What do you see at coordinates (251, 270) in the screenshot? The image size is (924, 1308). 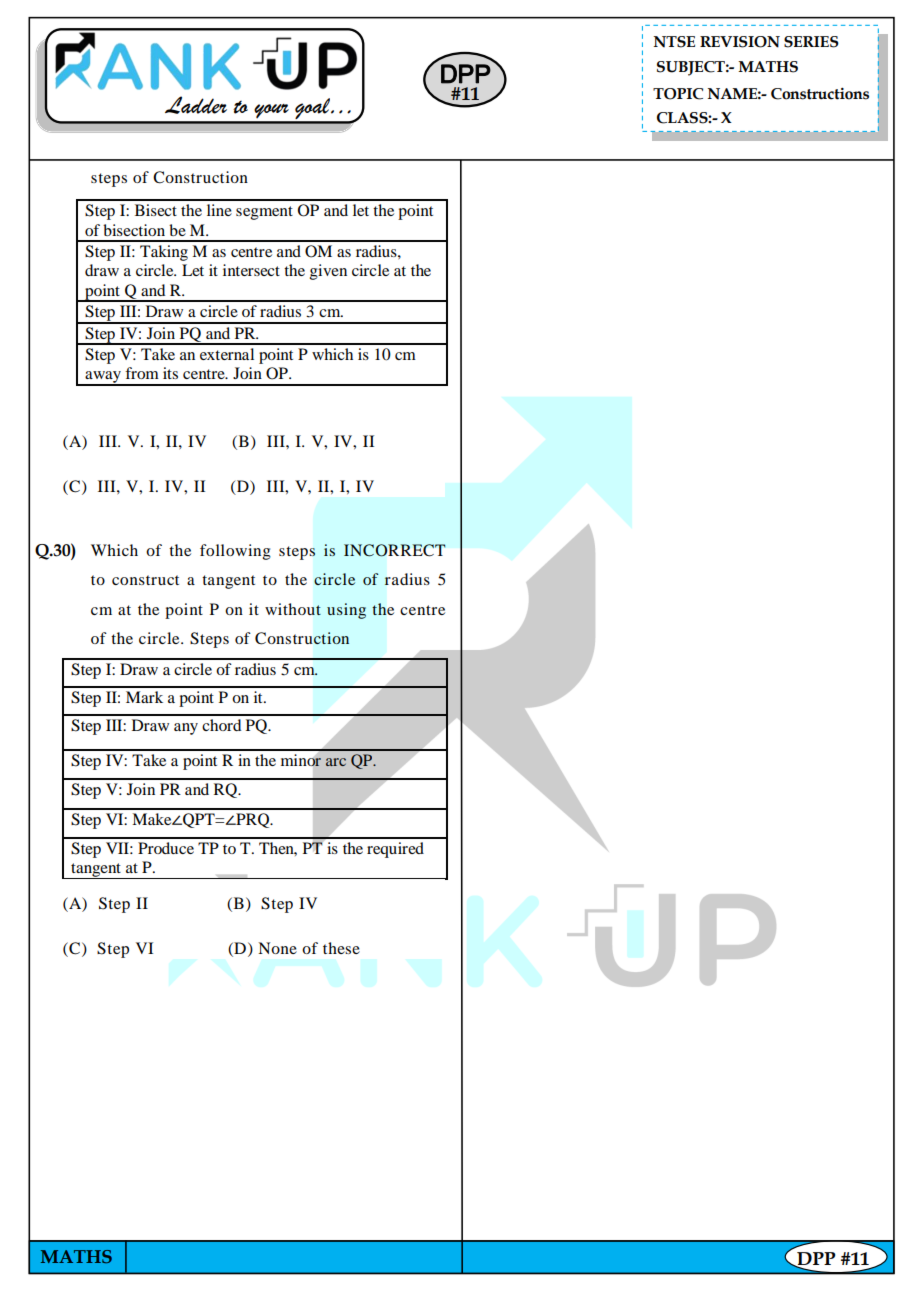 I see `intersect` at bounding box center [251, 270].
